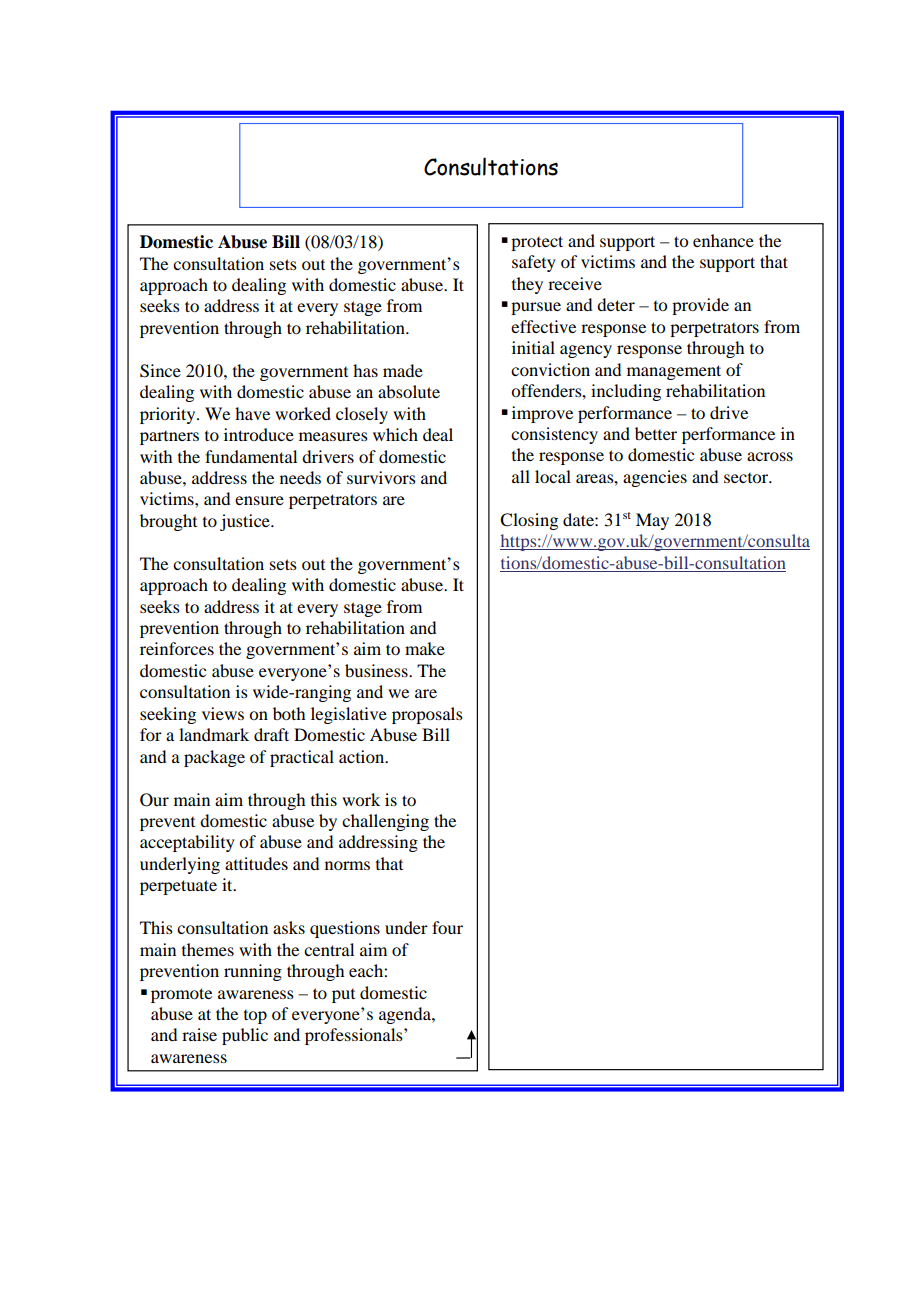 This image has height=1308, width=924. I want to click on enhance, so click(723, 240).
